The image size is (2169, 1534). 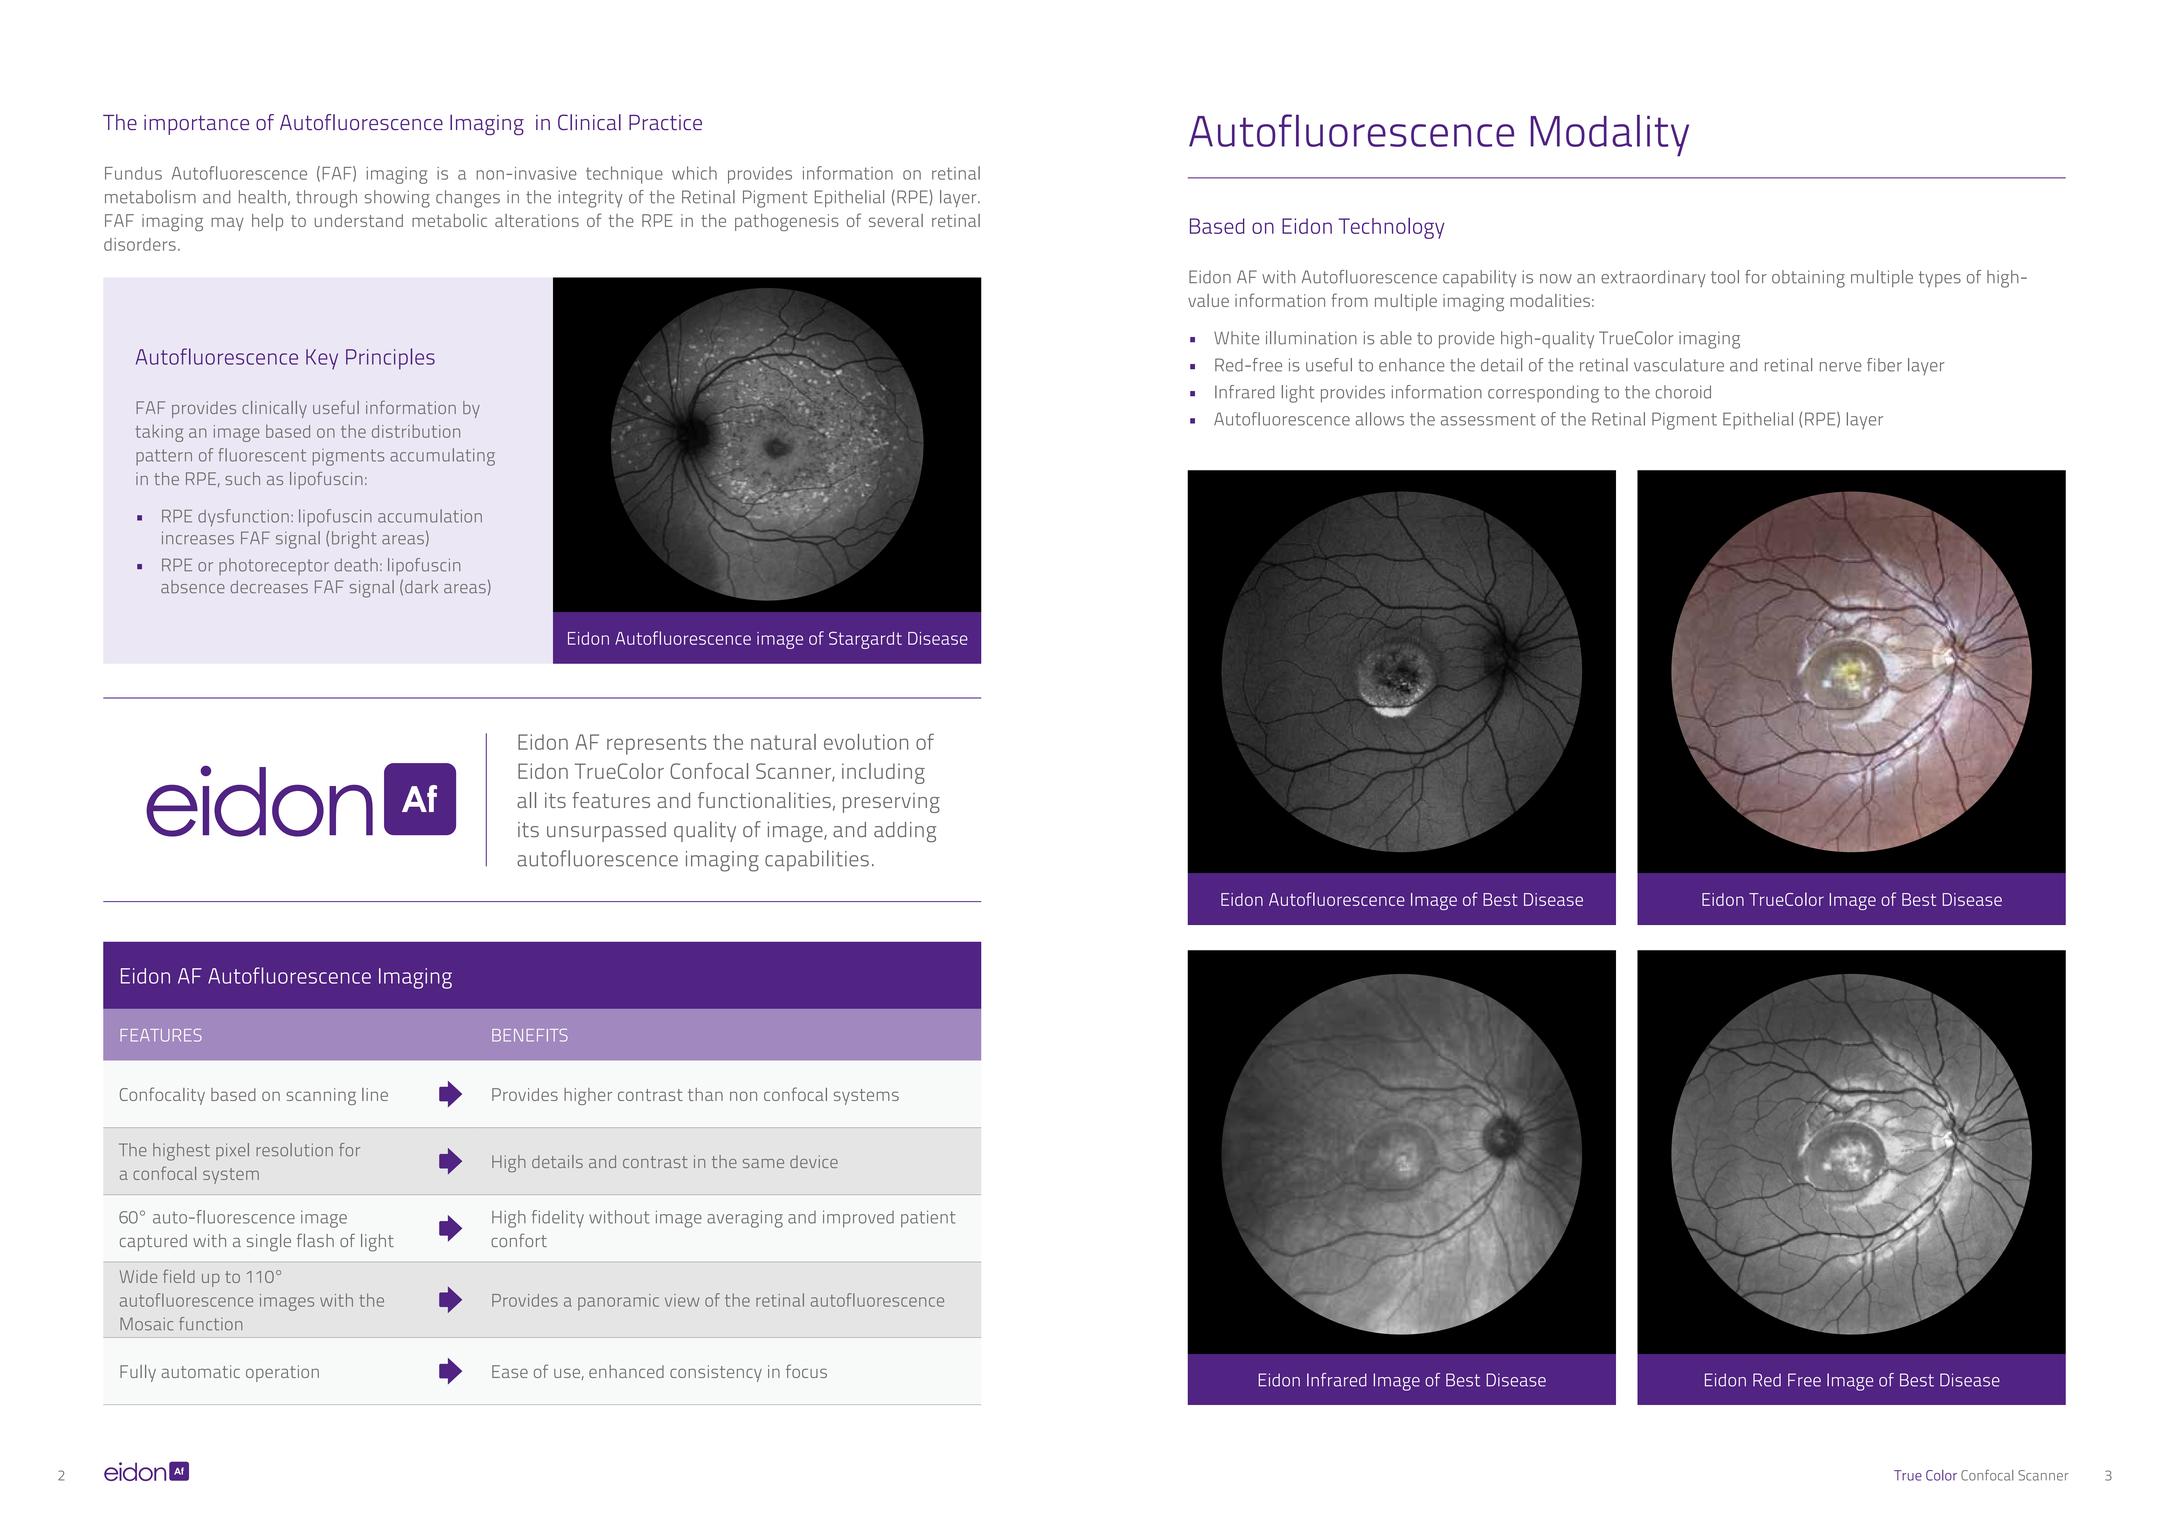 I want to click on through, so click(x=326, y=199).
